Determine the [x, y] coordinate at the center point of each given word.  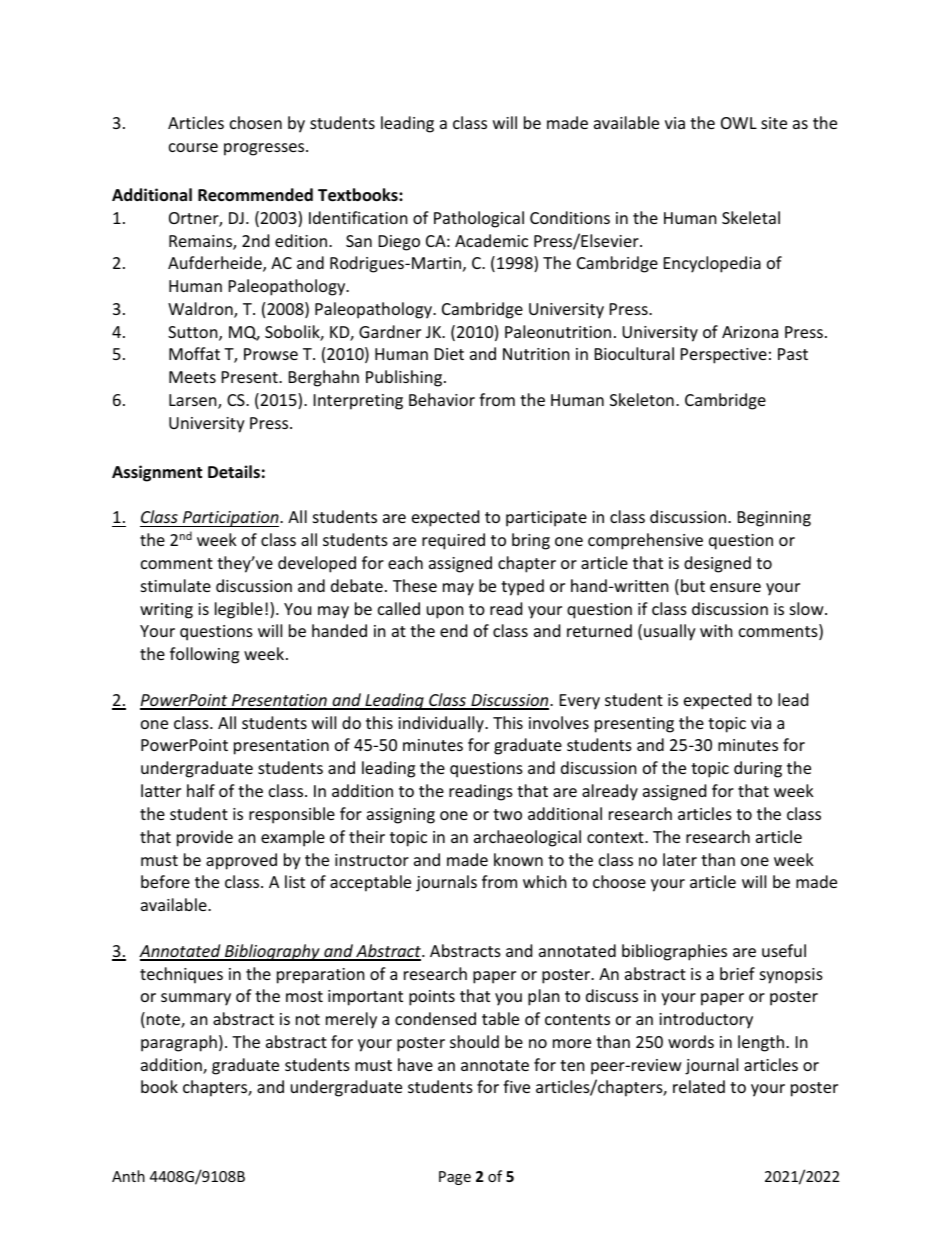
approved [241, 861]
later [680, 859]
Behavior [442, 399]
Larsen [194, 401]
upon [445, 612]
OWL [739, 123]
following [204, 655]
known [518, 859]
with [716, 630]
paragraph [179, 1043]
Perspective [724, 356]
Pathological [479, 219]
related [699, 1086]
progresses [265, 149]
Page [455, 1178]
